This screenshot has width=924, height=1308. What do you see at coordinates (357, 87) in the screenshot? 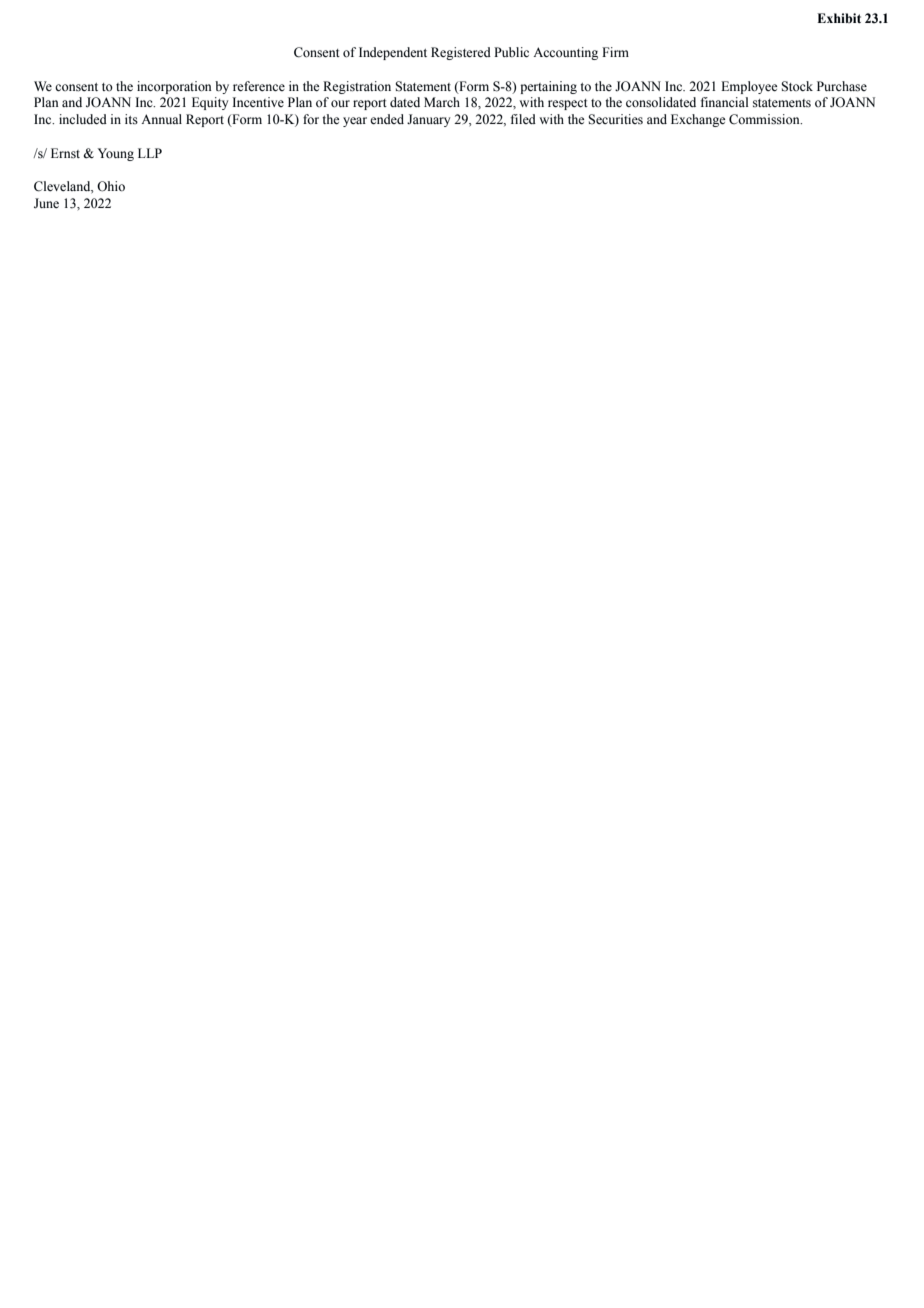
I see `Registration` at bounding box center [357, 87].
